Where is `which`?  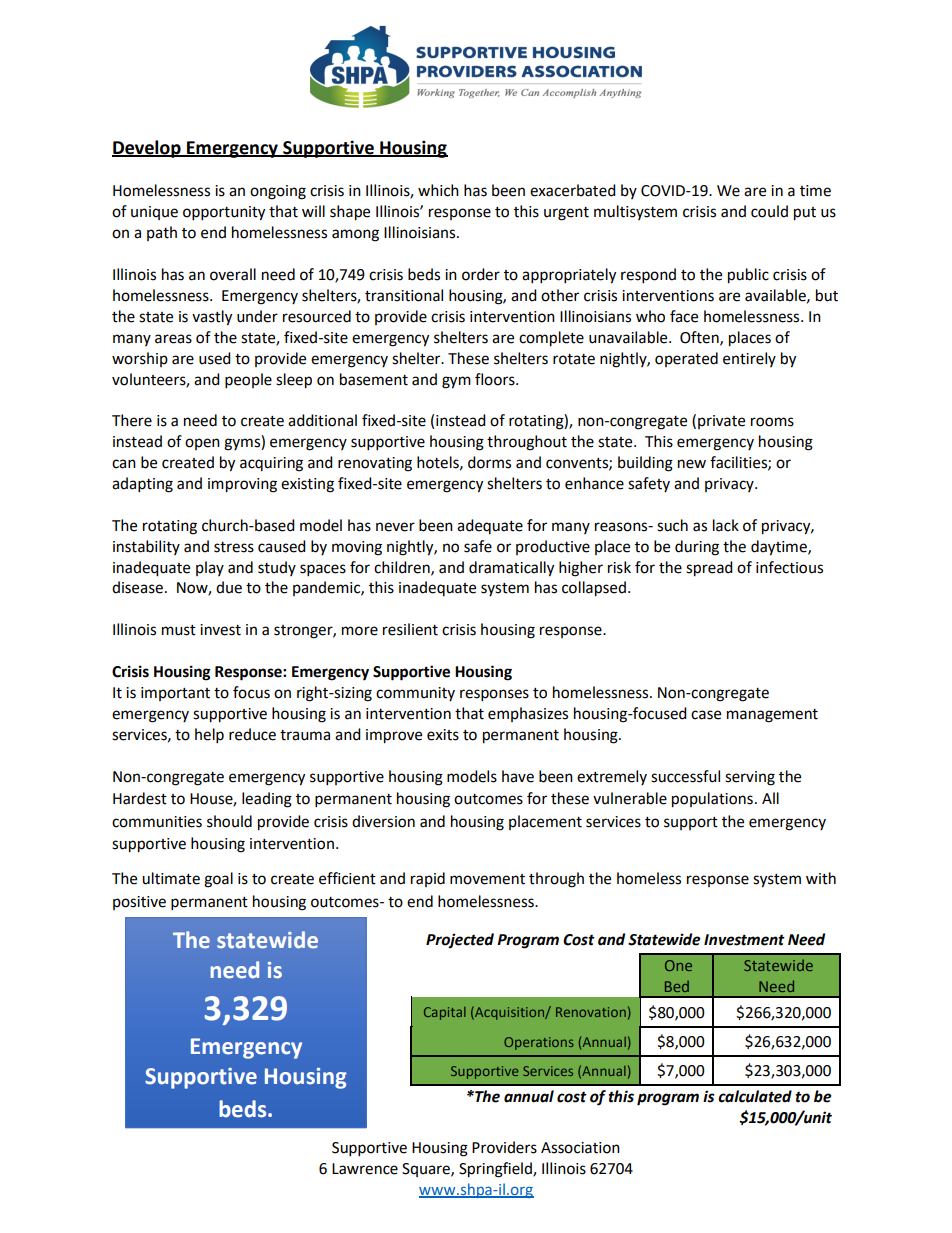
which is located at coordinates (438, 190).
